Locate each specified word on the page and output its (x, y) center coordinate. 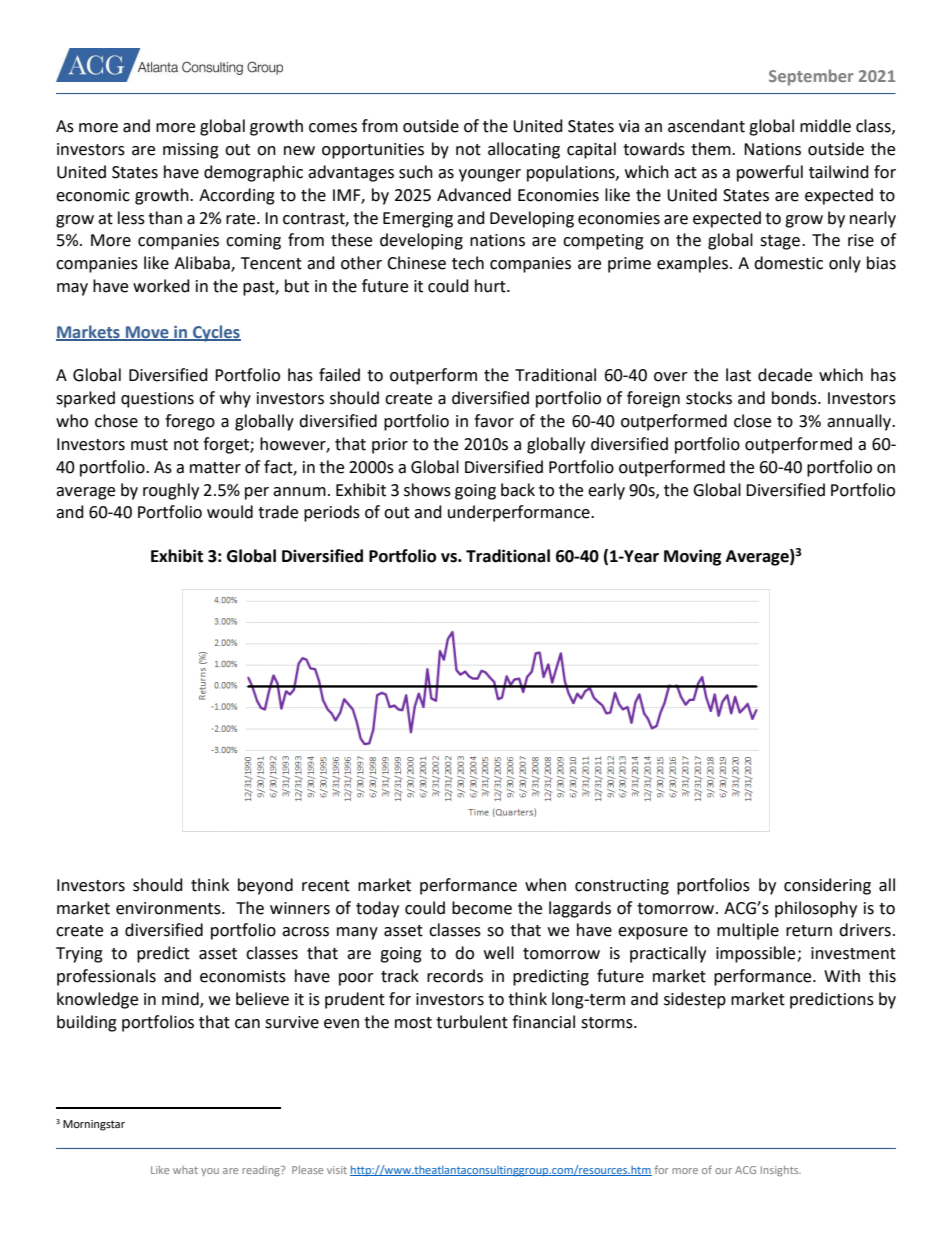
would (230, 512)
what (185, 1170)
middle (825, 126)
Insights (781, 1171)
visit (337, 1170)
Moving (693, 557)
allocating (524, 150)
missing (191, 151)
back (518, 490)
